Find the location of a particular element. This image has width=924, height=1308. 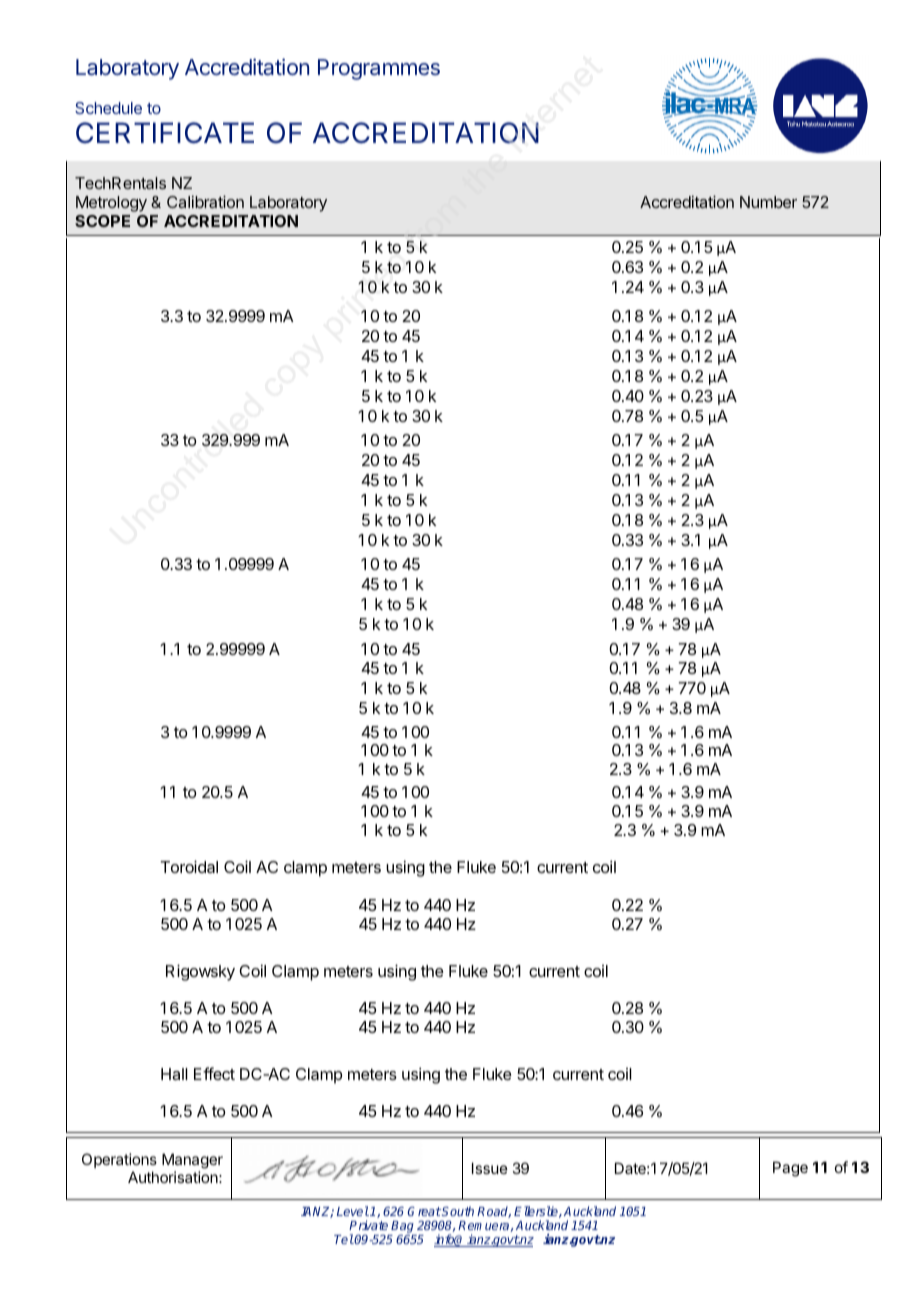

Effect is located at coordinates (214, 1073).
